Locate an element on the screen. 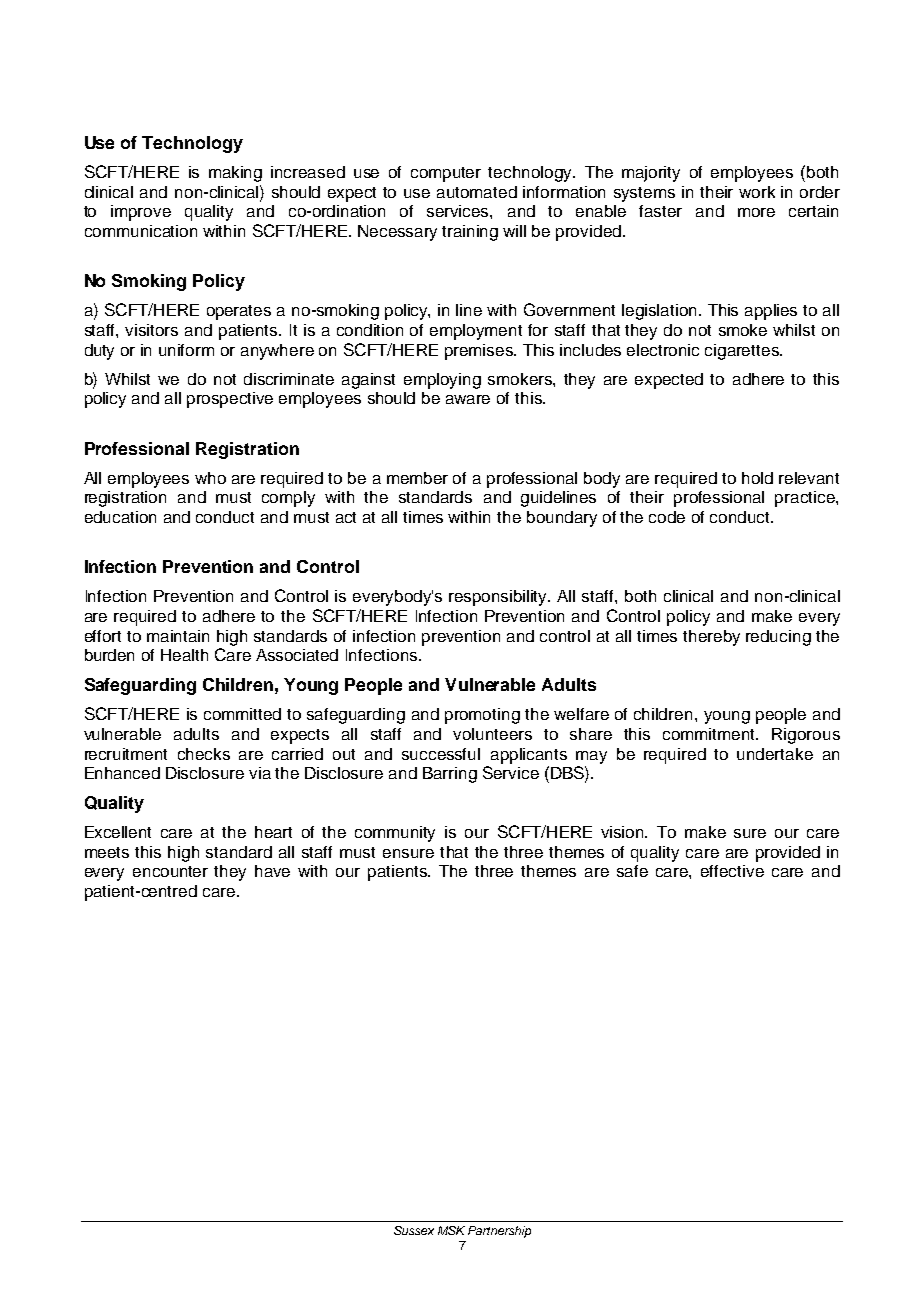 This screenshot has height=1308, width=924. member is located at coordinates (417, 478).
